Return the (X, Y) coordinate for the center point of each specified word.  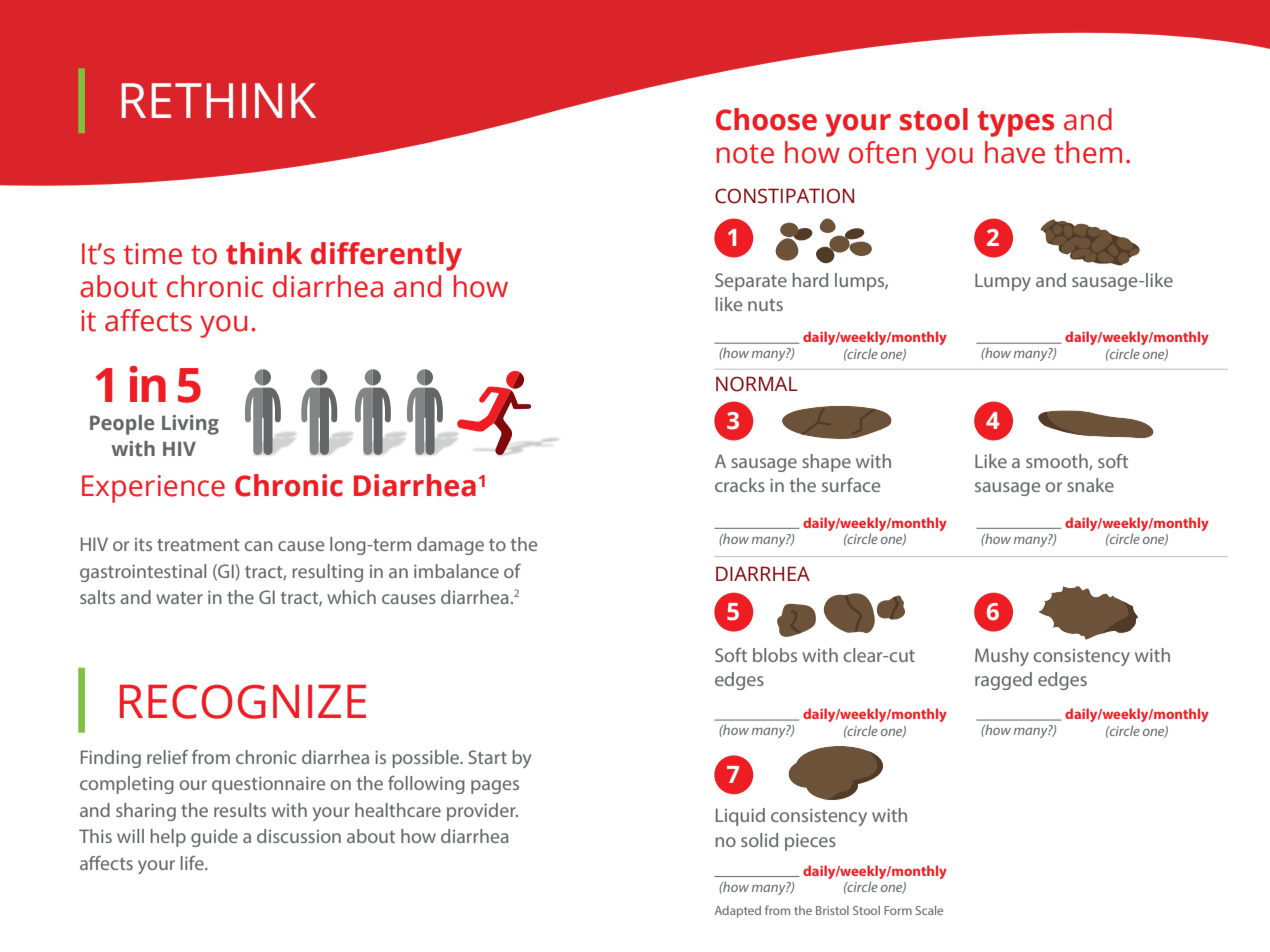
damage (450, 546)
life (193, 863)
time (153, 254)
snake (1090, 485)
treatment (198, 545)
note (745, 154)
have (1015, 152)
